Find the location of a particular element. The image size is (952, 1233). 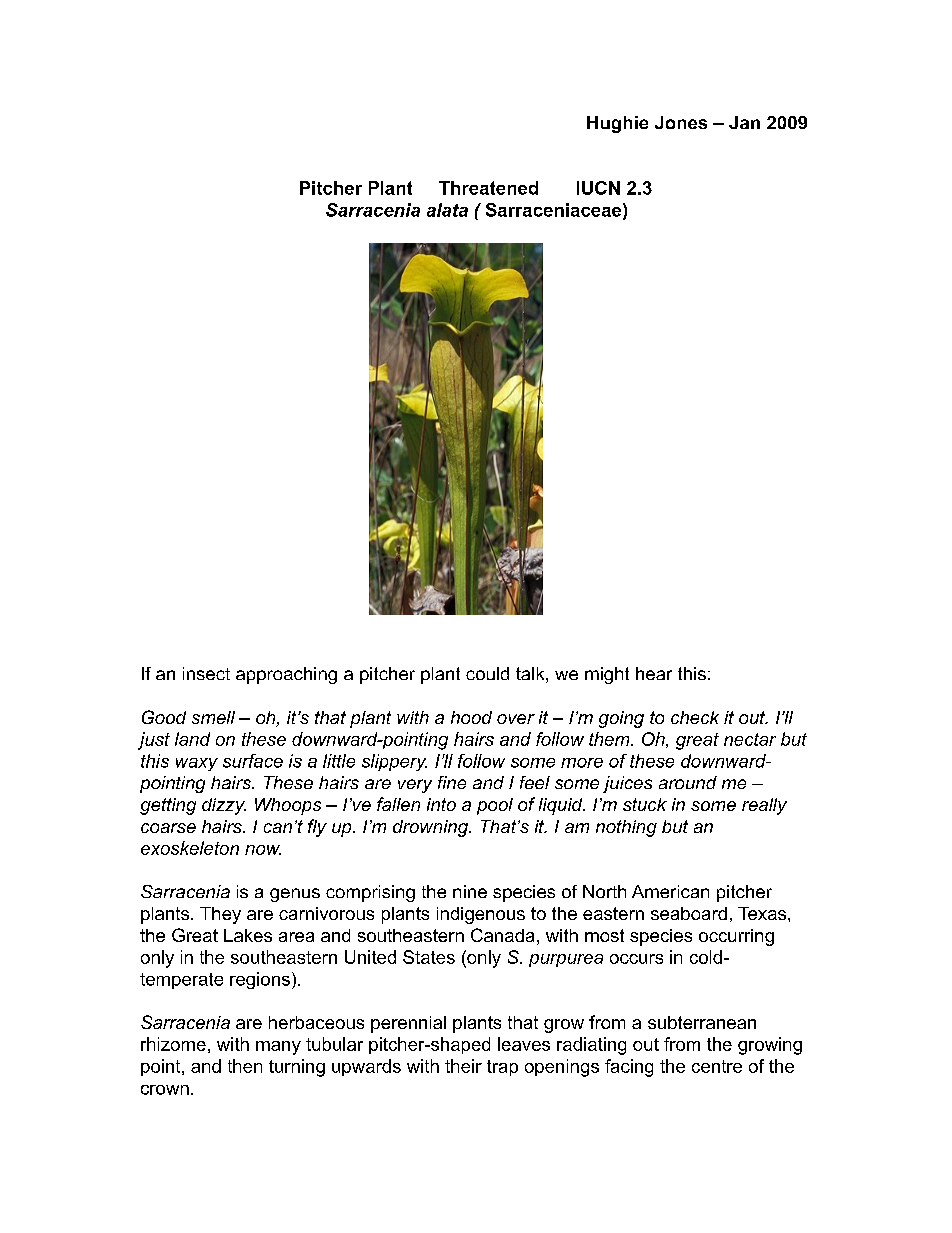

Threatened is located at coordinates (488, 188).
